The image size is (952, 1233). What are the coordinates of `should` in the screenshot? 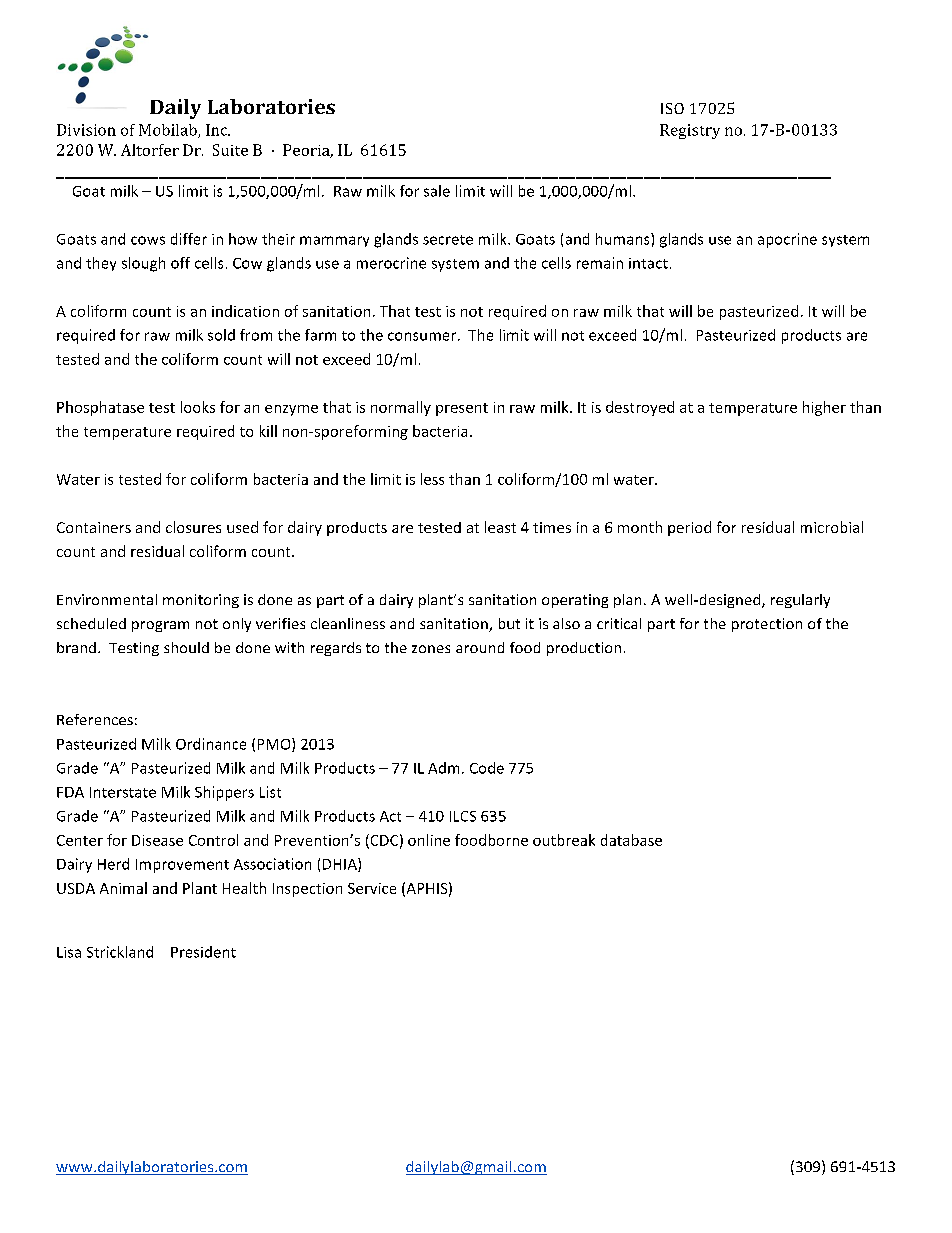 It's located at (186, 647).
